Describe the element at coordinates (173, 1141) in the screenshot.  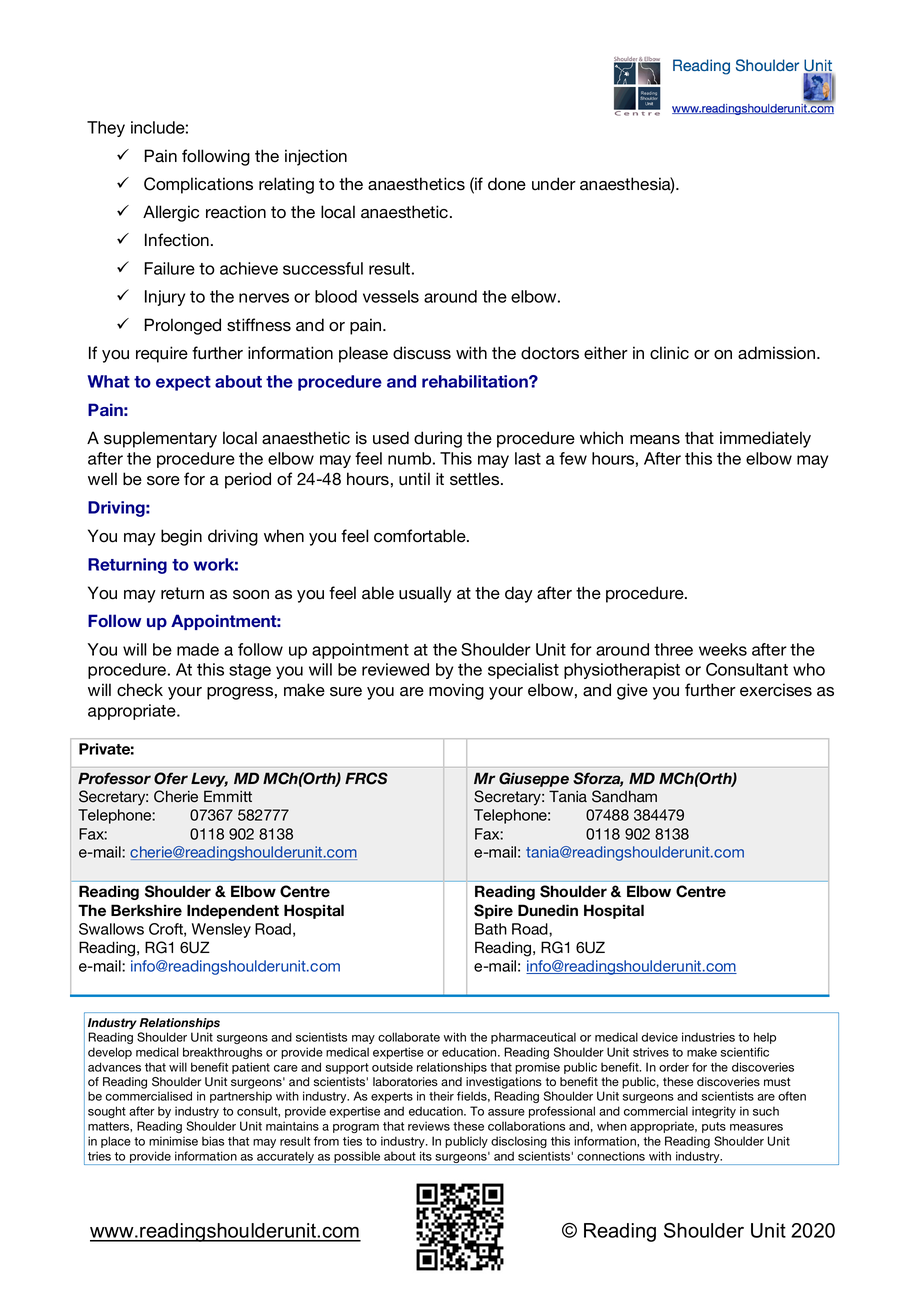
I see `minimise` at that location.
